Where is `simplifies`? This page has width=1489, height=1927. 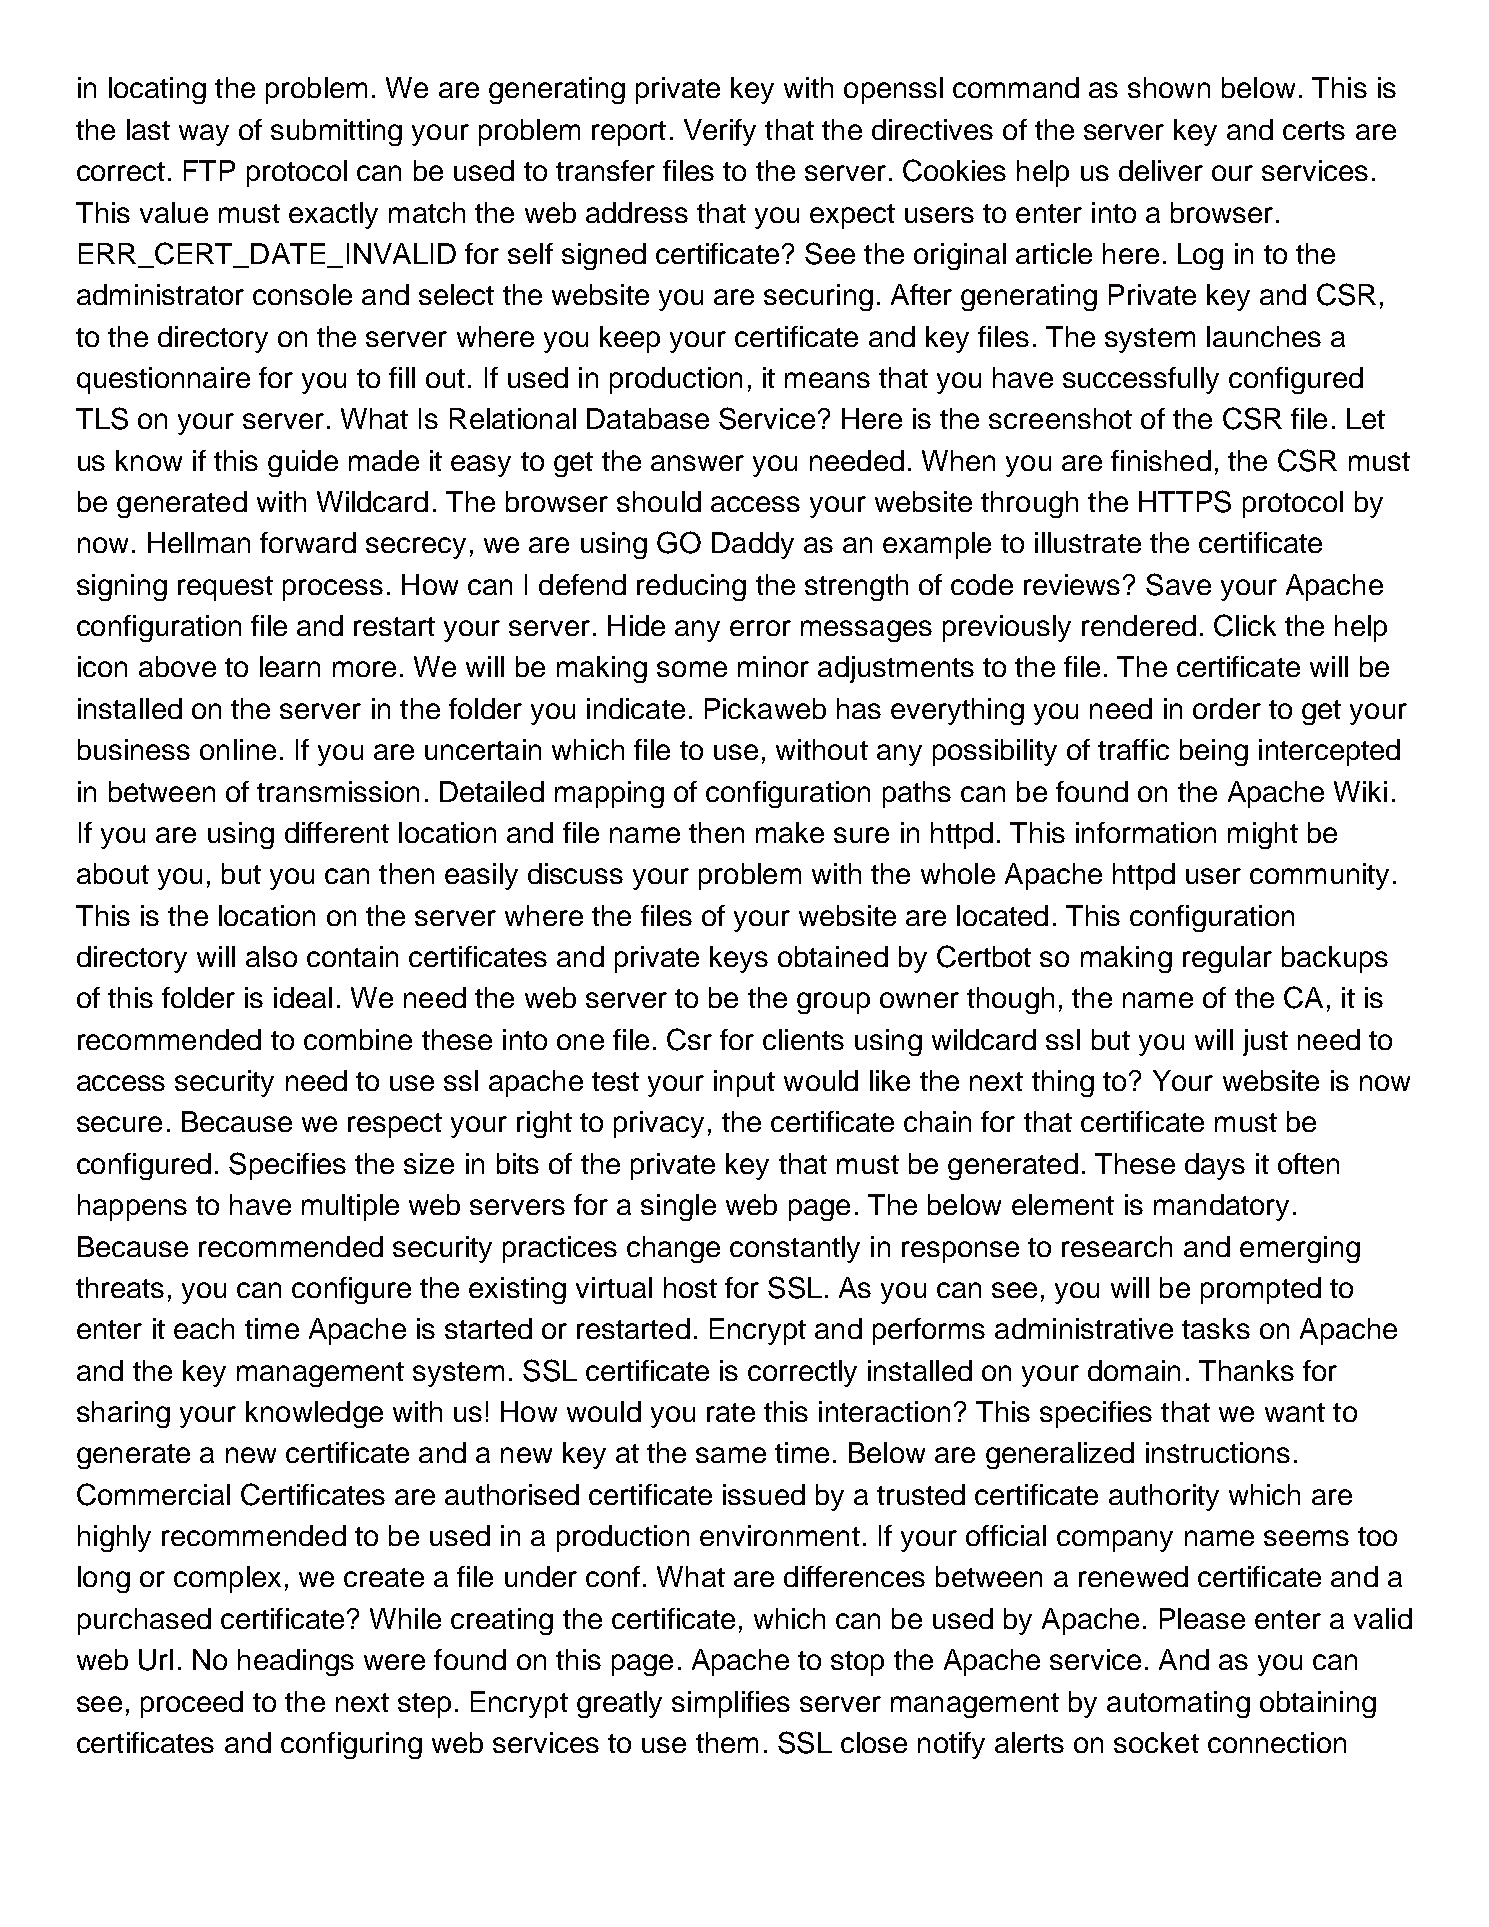 simplifies is located at coordinates (731, 1704).
